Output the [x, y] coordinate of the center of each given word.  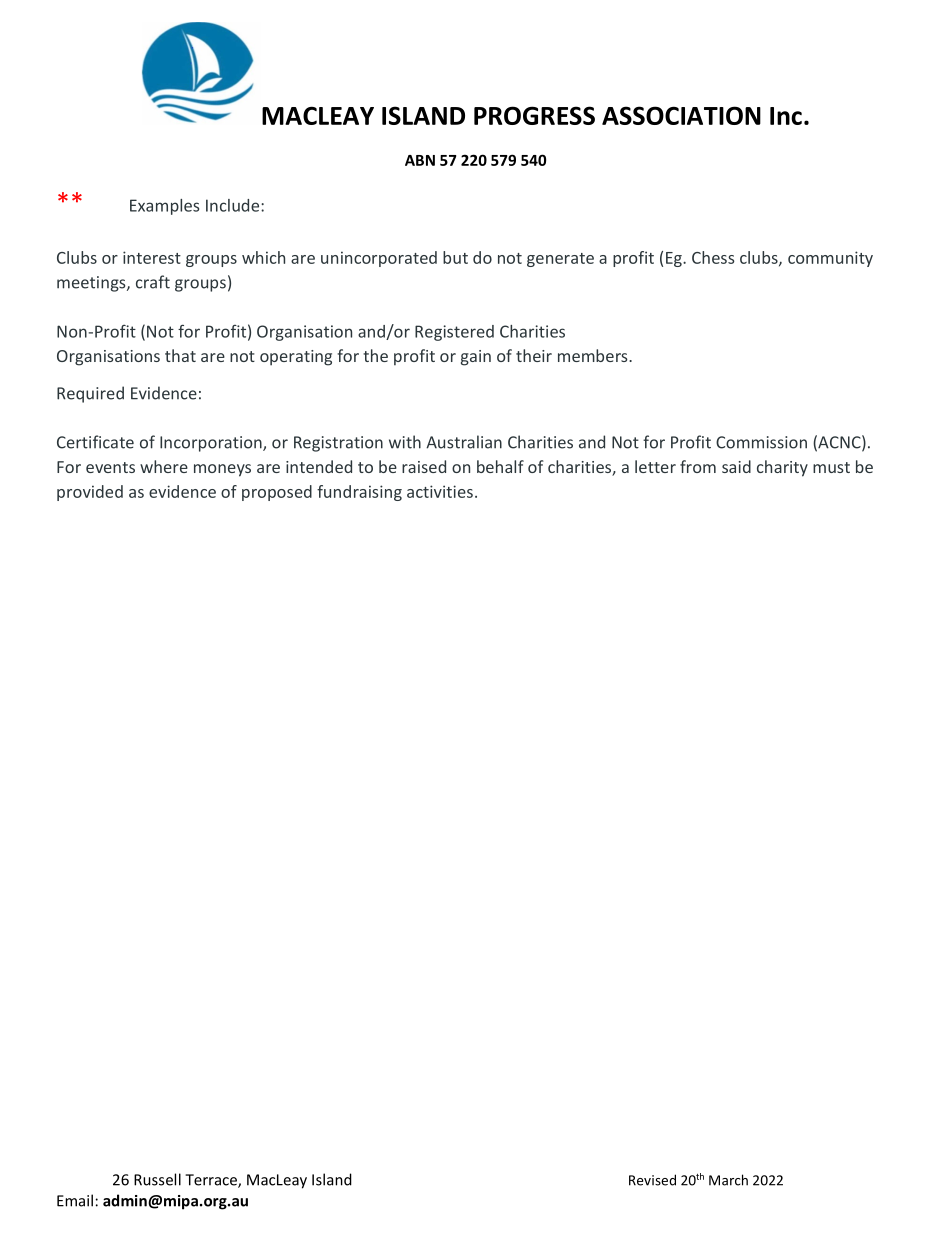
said [736, 466]
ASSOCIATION [681, 115]
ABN [420, 160]
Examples [164, 207]
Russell [157, 1179]
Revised [652, 1180]
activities [440, 491]
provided [90, 493]
